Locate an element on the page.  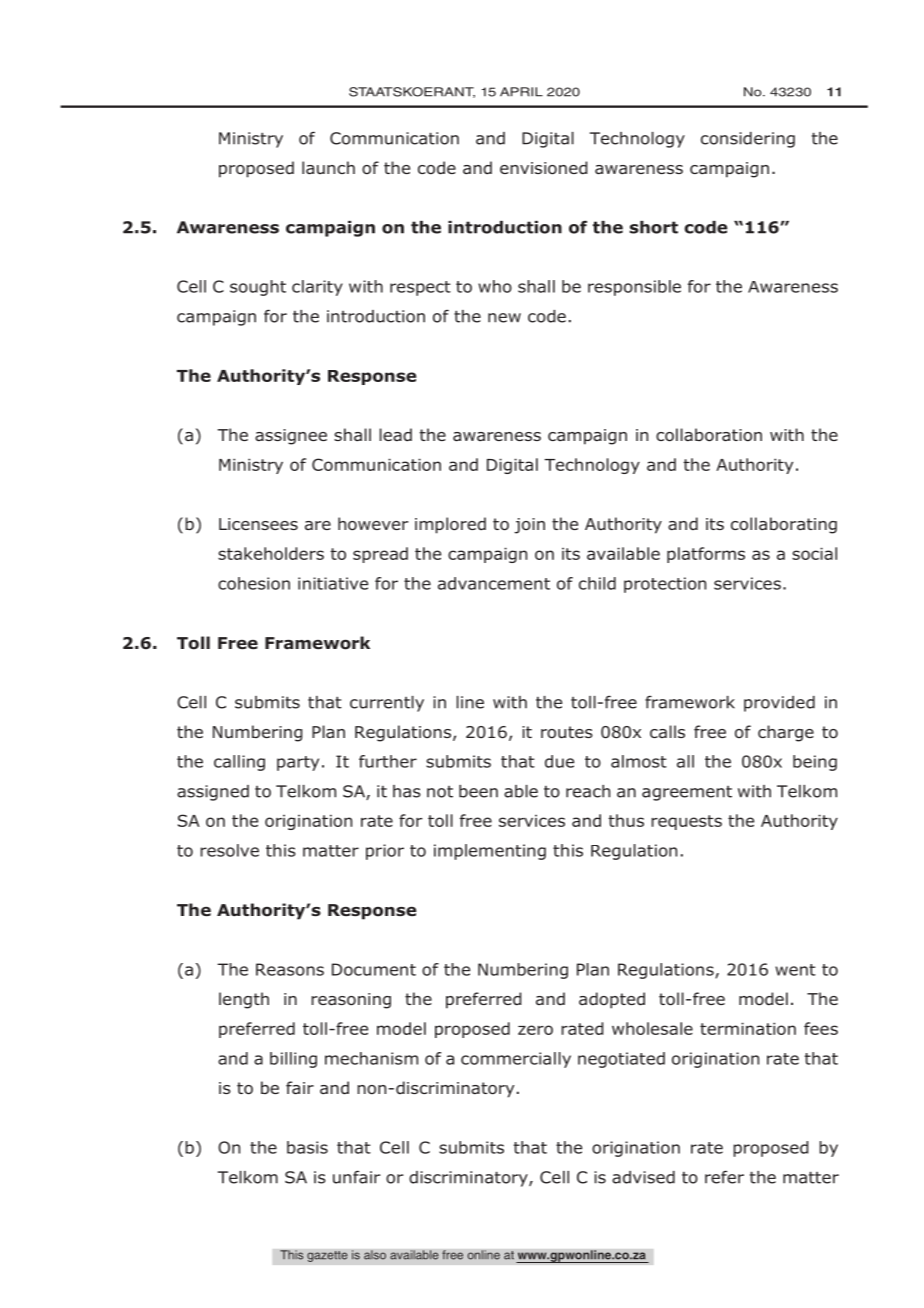
termination is located at coordinates (748, 1028).
